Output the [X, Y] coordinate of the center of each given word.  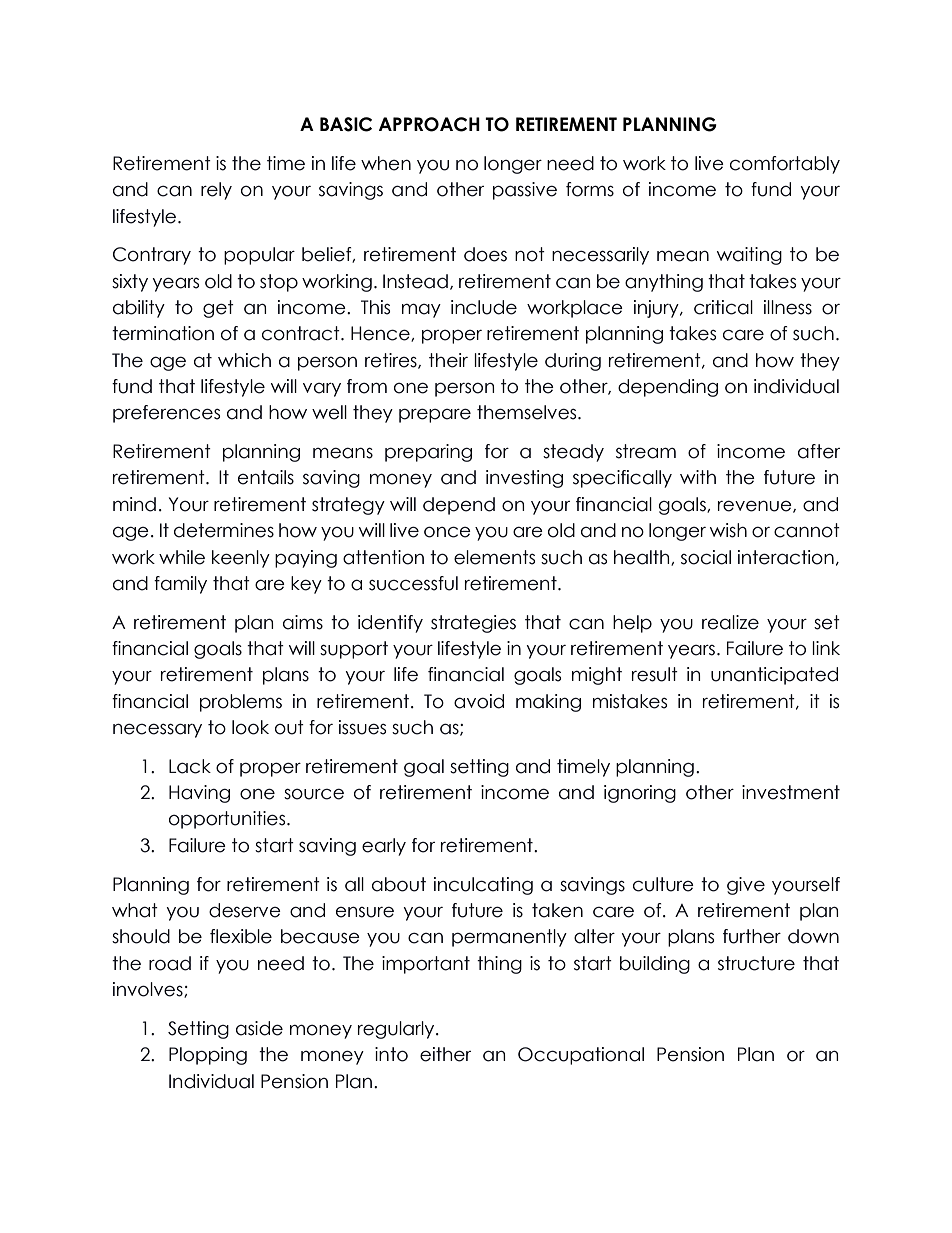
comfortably [785, 165]
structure [756, 963]
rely [216, 191]
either [445, 1054]
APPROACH [429, 124]
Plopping [208, 1056]
